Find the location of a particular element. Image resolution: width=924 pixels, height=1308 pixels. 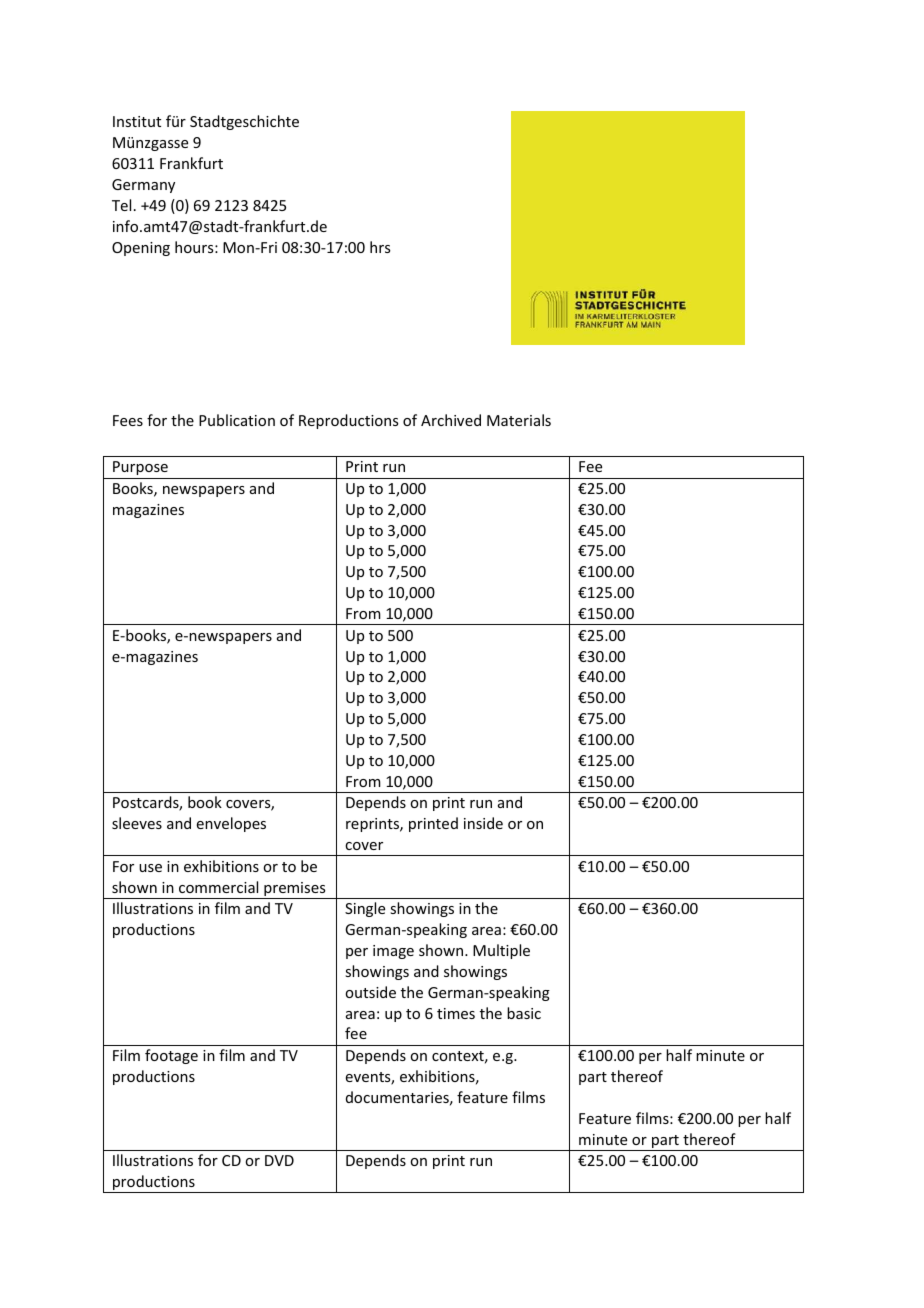

DVD is located at coordinates (279, 1160).
